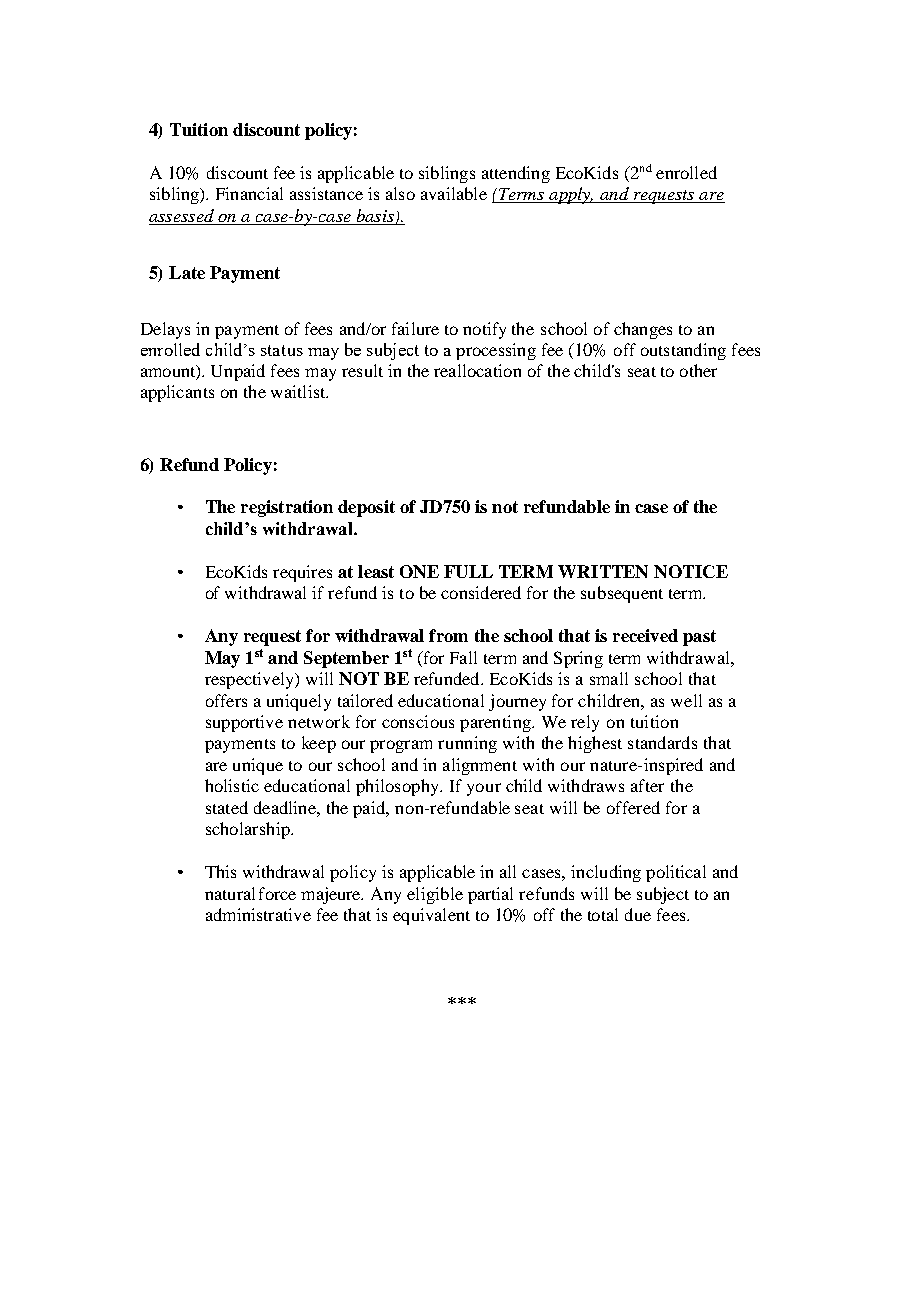 This screenshot has width=924, height=1308. I want to click on due, so click(638, 914).
